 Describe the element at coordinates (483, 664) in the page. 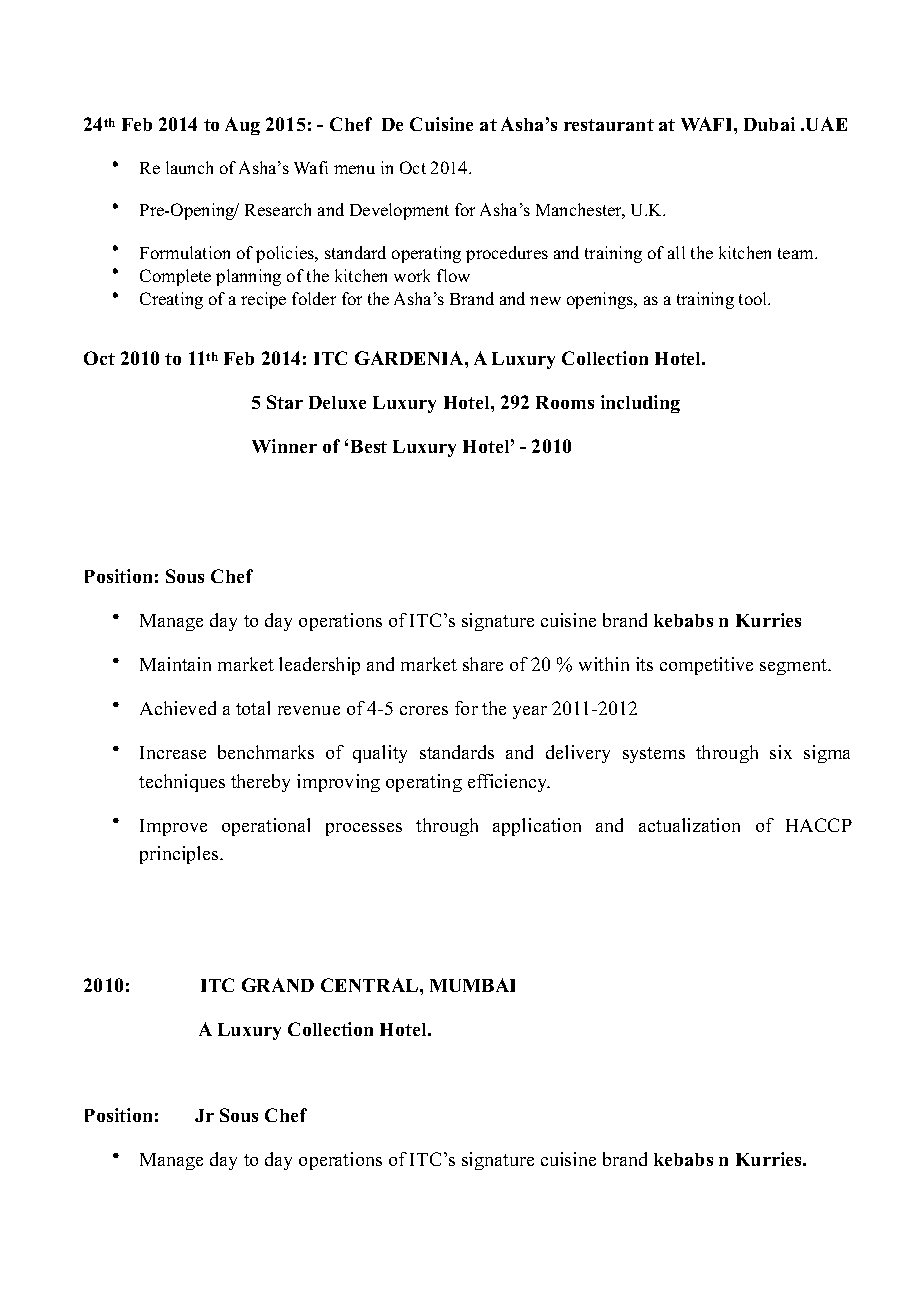

I see `share` at that location.
